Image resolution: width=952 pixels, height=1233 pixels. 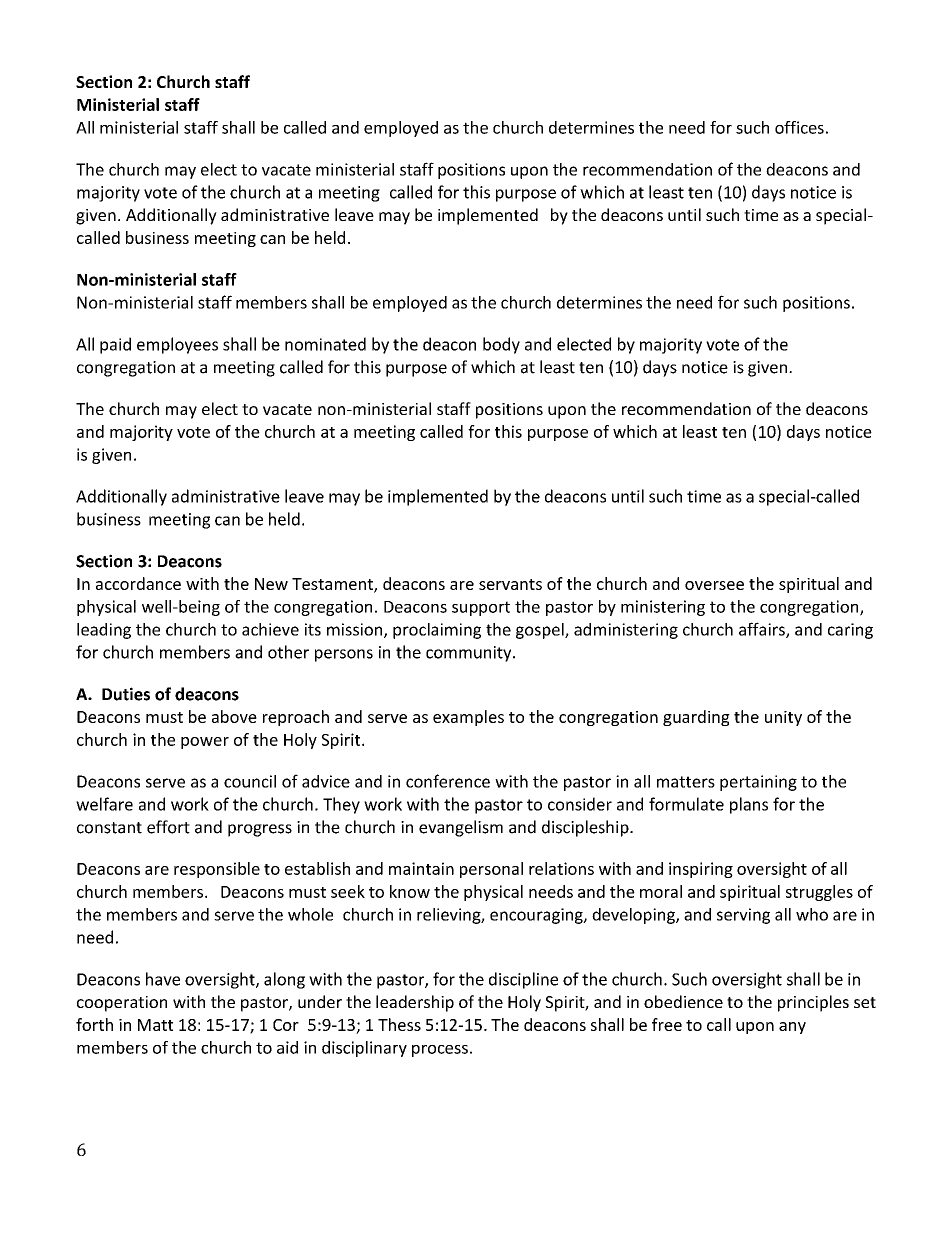 I want to click on servants, so click(x=510, y=584).
